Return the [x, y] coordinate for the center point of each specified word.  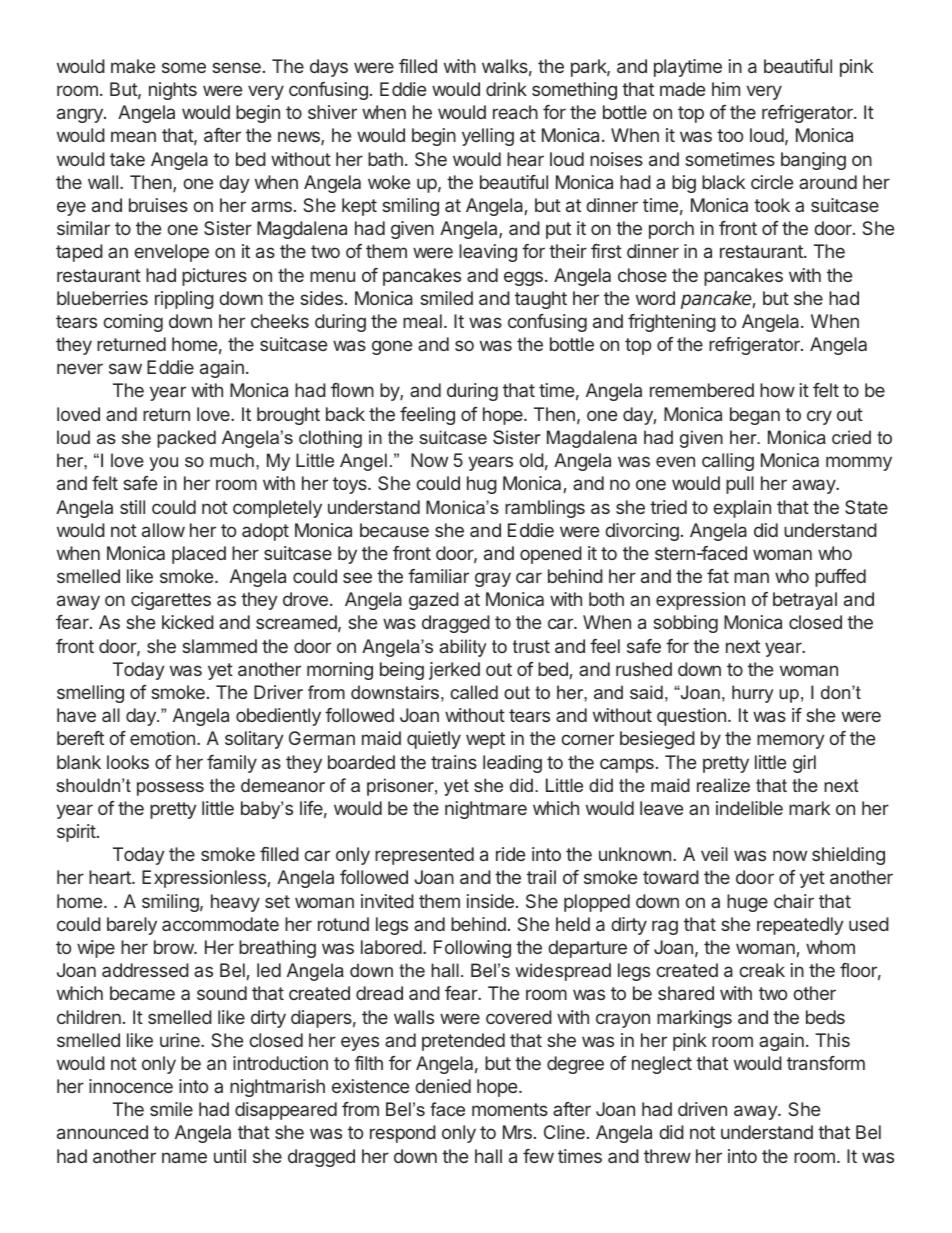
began [755, 416]
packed [186, 439]
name [184, 1157]
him [726, 89]
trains [454, 762]
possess [170, 789]
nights [173, 91]
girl [804, 764]
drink [506, 89]
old [531, 460]
